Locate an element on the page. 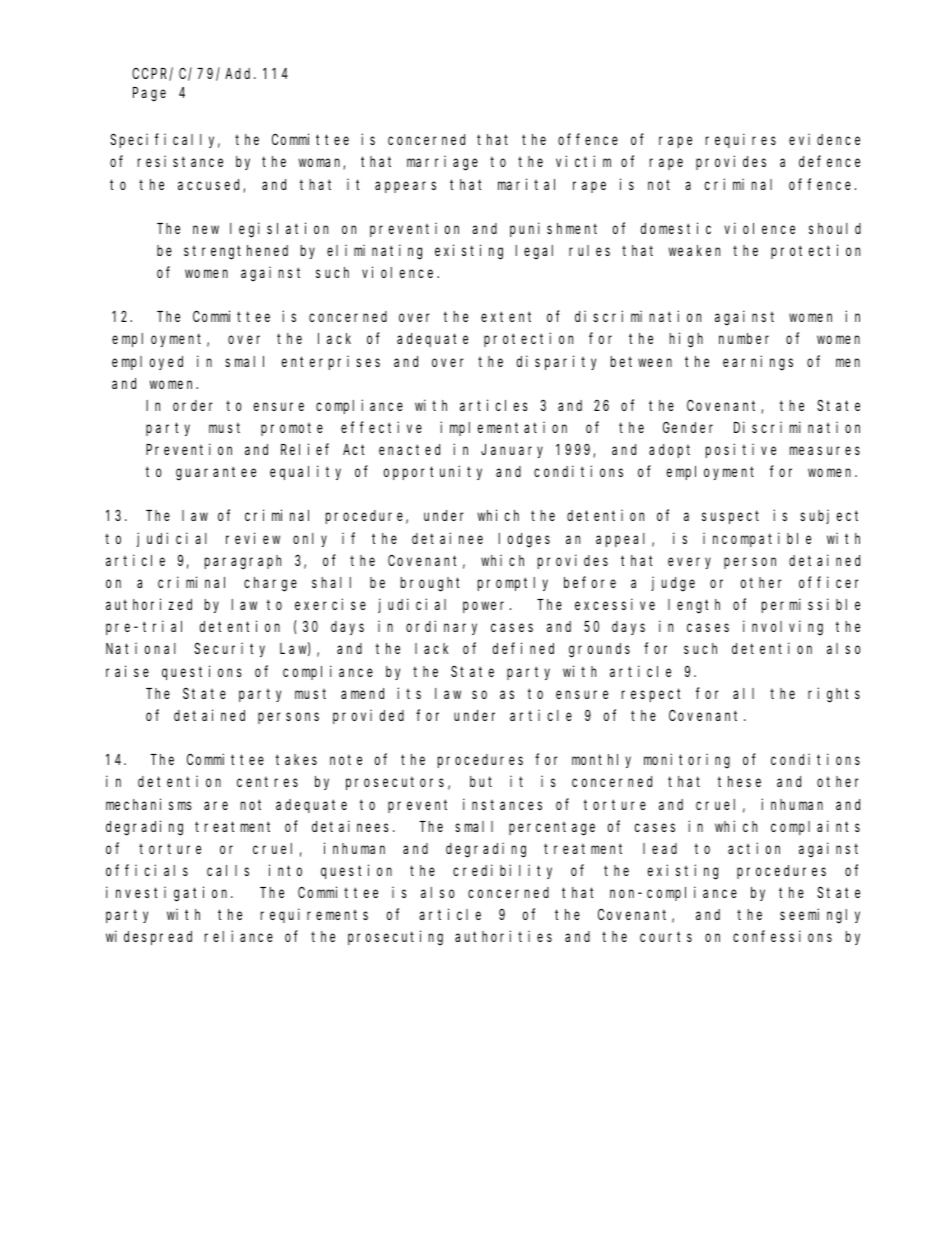 The image size is (952, 1233). marriage is located at coordinates (442, 163).
